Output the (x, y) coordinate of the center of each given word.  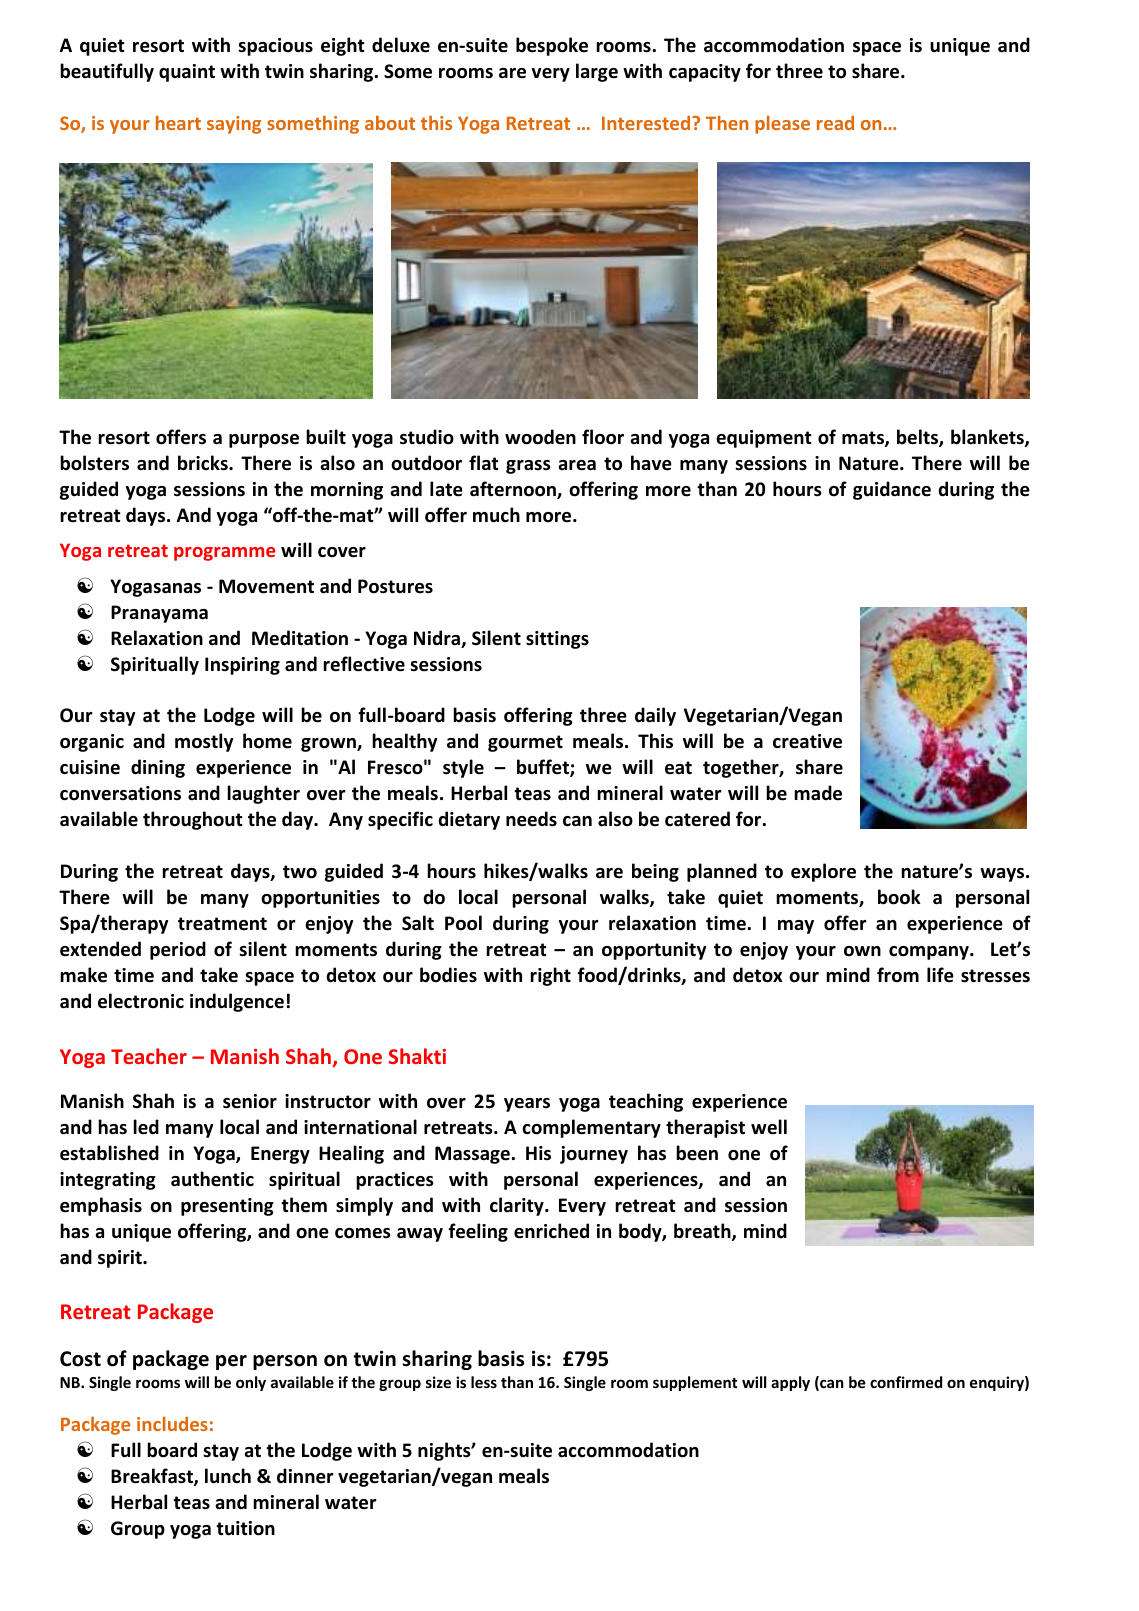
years (527, 1105)
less (484, 1382)
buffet (544, 768)
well (769, 1127)
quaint (187, 73)
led (146, 1127)
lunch (228, 1476)
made (818, 793)
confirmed (906, 1382)
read (835, 123)
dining (158, 768)
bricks (204, 463)
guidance (892, 490)
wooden (540, 437)
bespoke (552, 46)
